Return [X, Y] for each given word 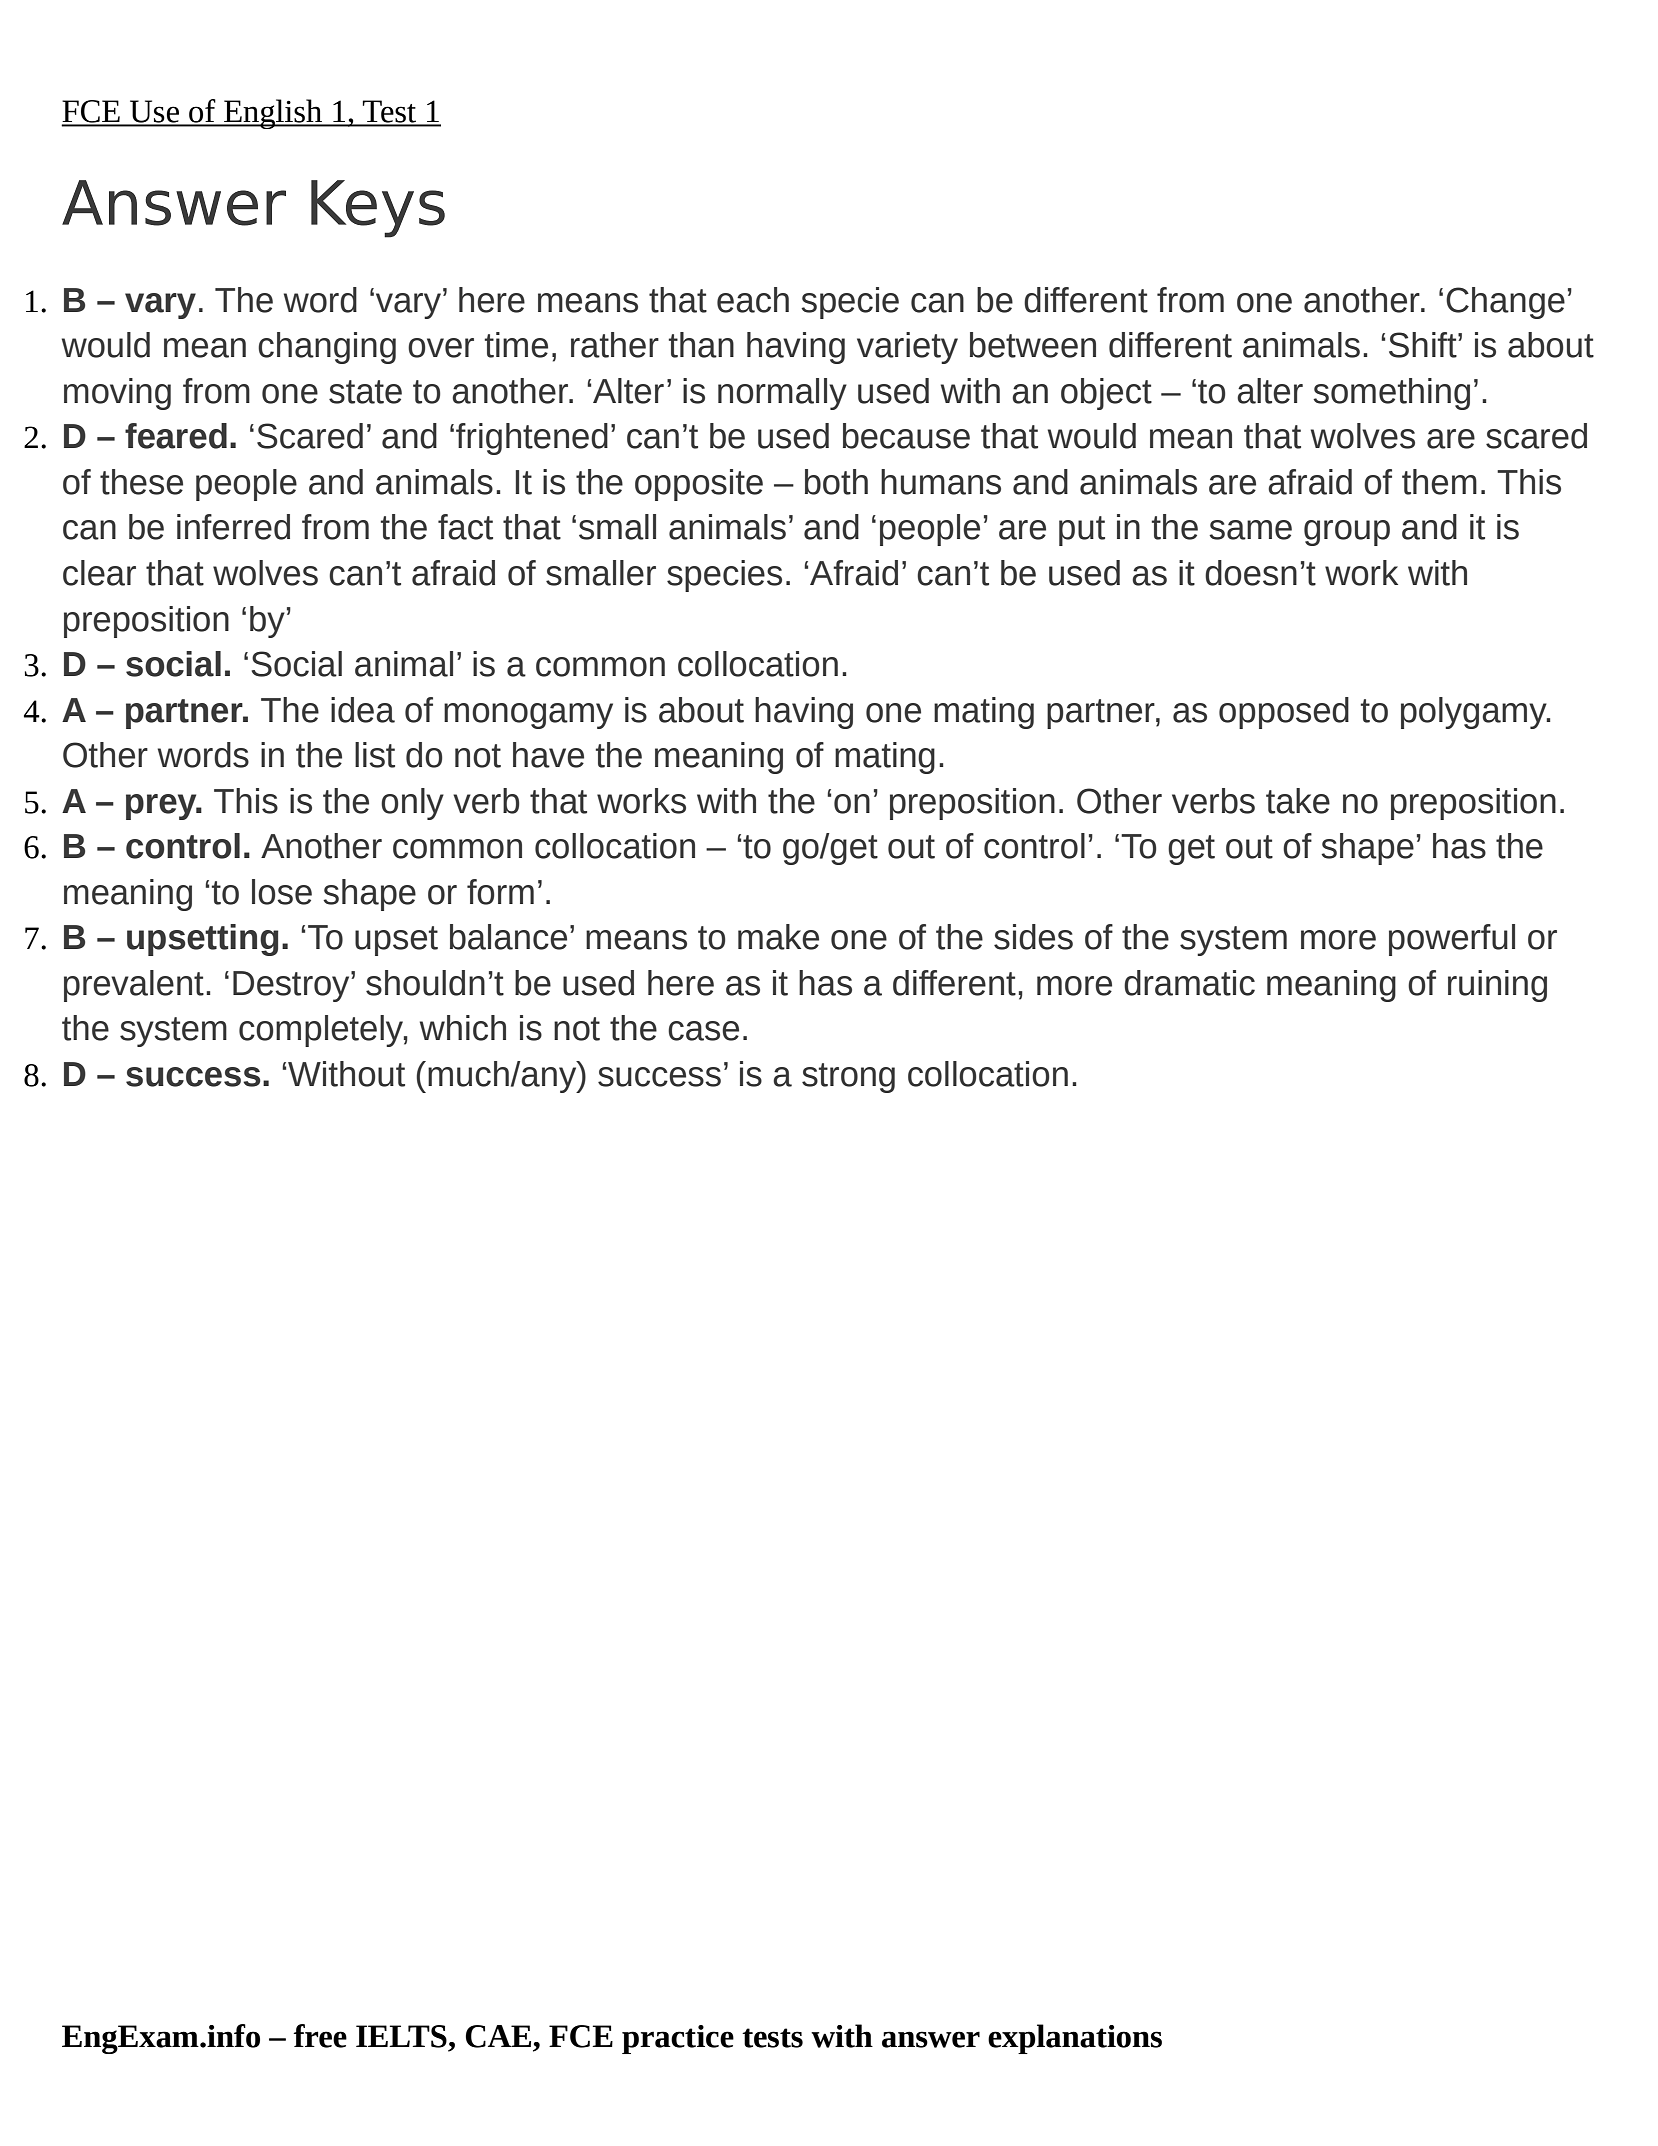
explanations [1075, 2039]
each [753, 300]
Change [1505, 303]
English [273, 114]
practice [678, 2039]
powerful [1452, 940]
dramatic [1189, 983]
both [836, 482]
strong [848, 1078]
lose [282, 892]
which [463, 1028]
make [778, 937]
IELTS [401, 2036]
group [1347, 533]
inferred [233, 527]
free [320, 2036]
